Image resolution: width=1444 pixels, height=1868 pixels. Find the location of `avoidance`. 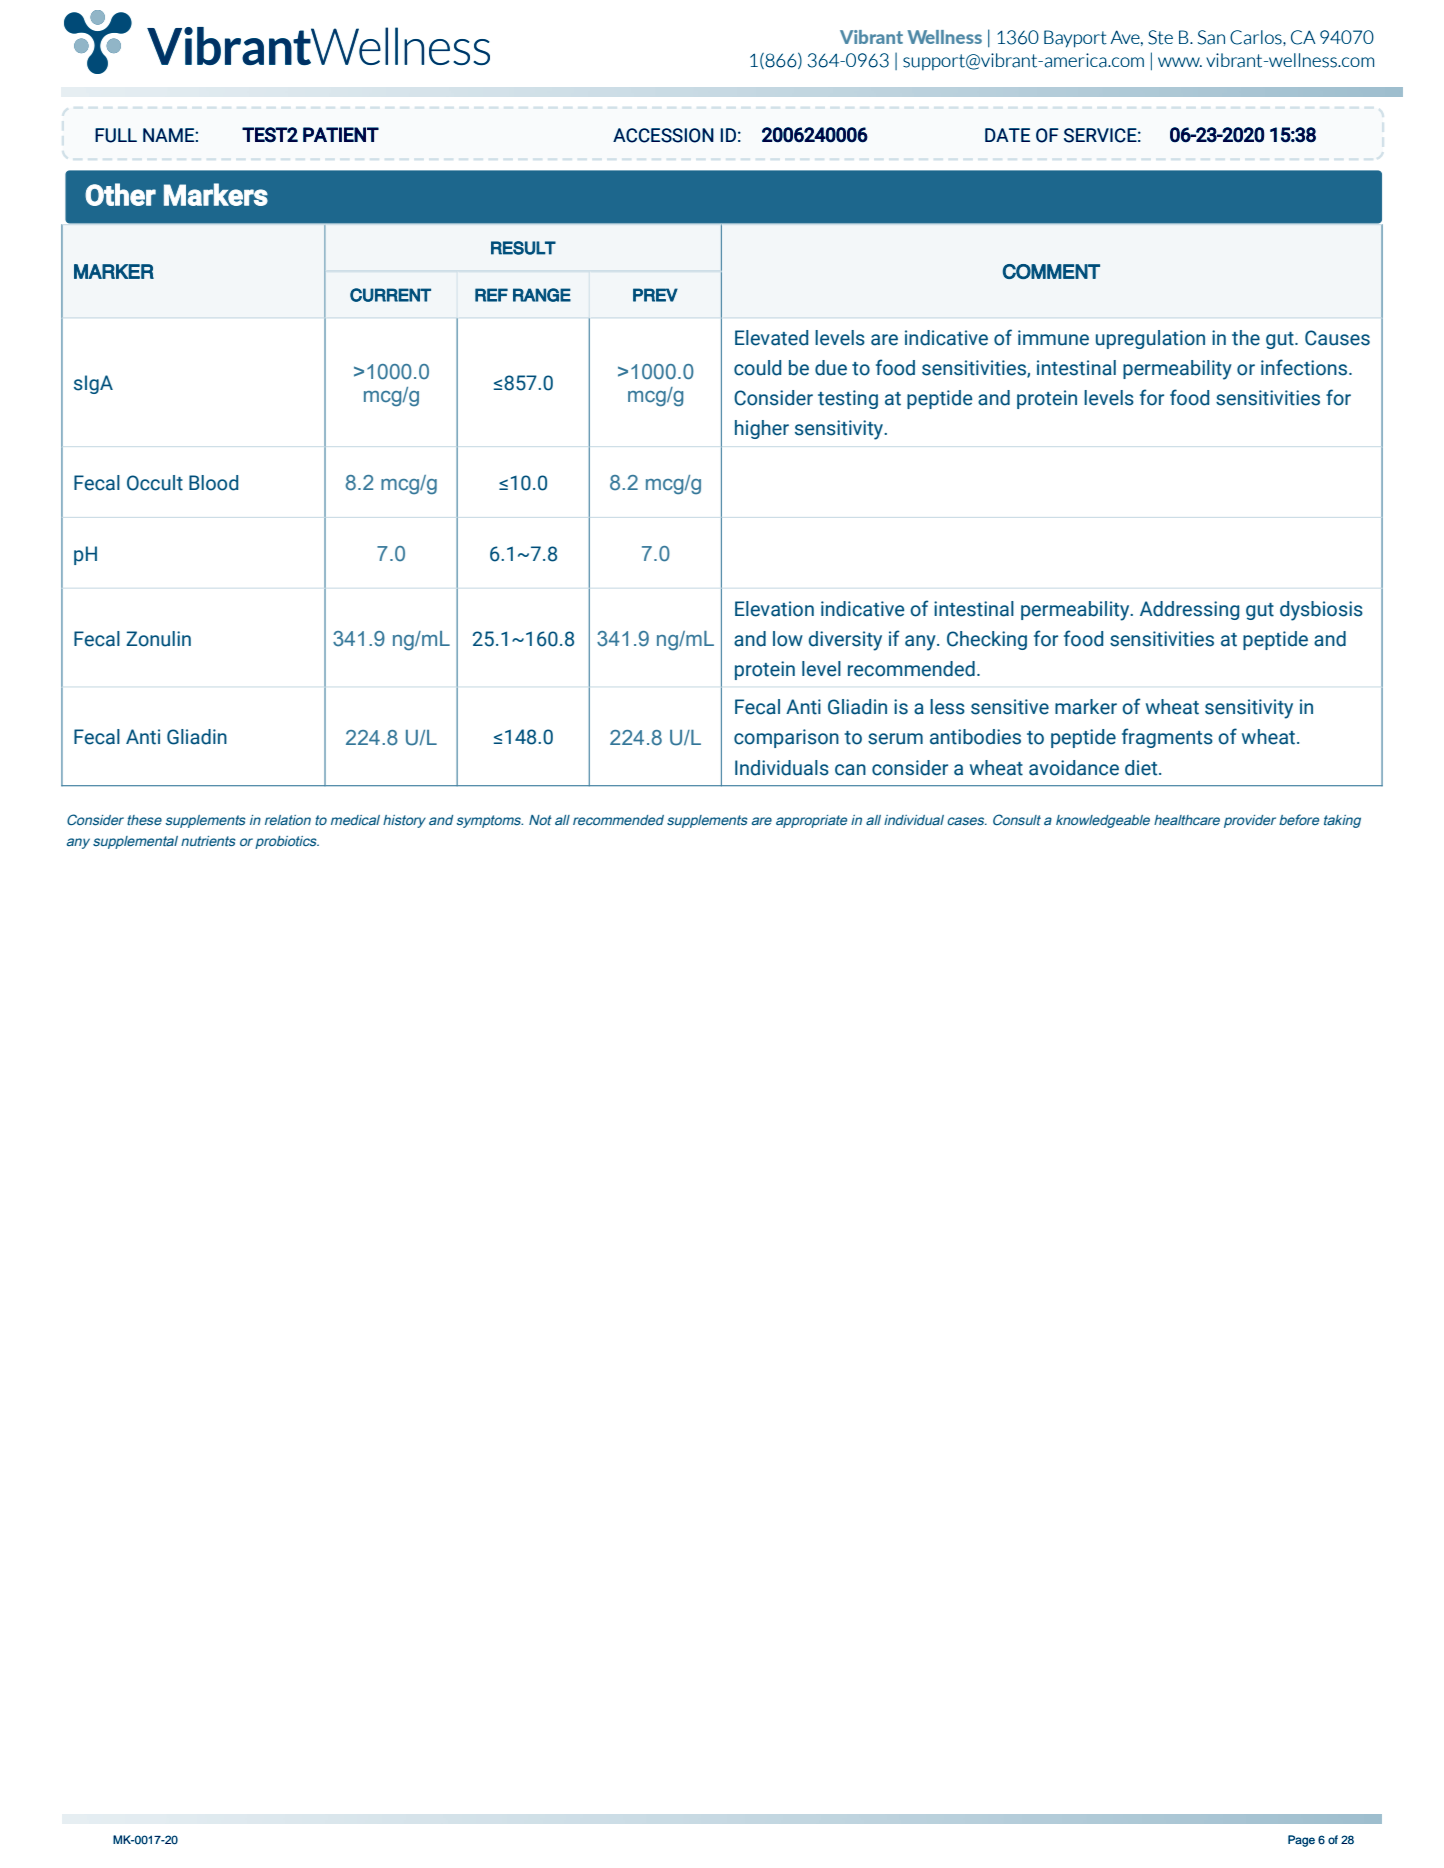

avoidance is located at coordinates (1074, 768).
